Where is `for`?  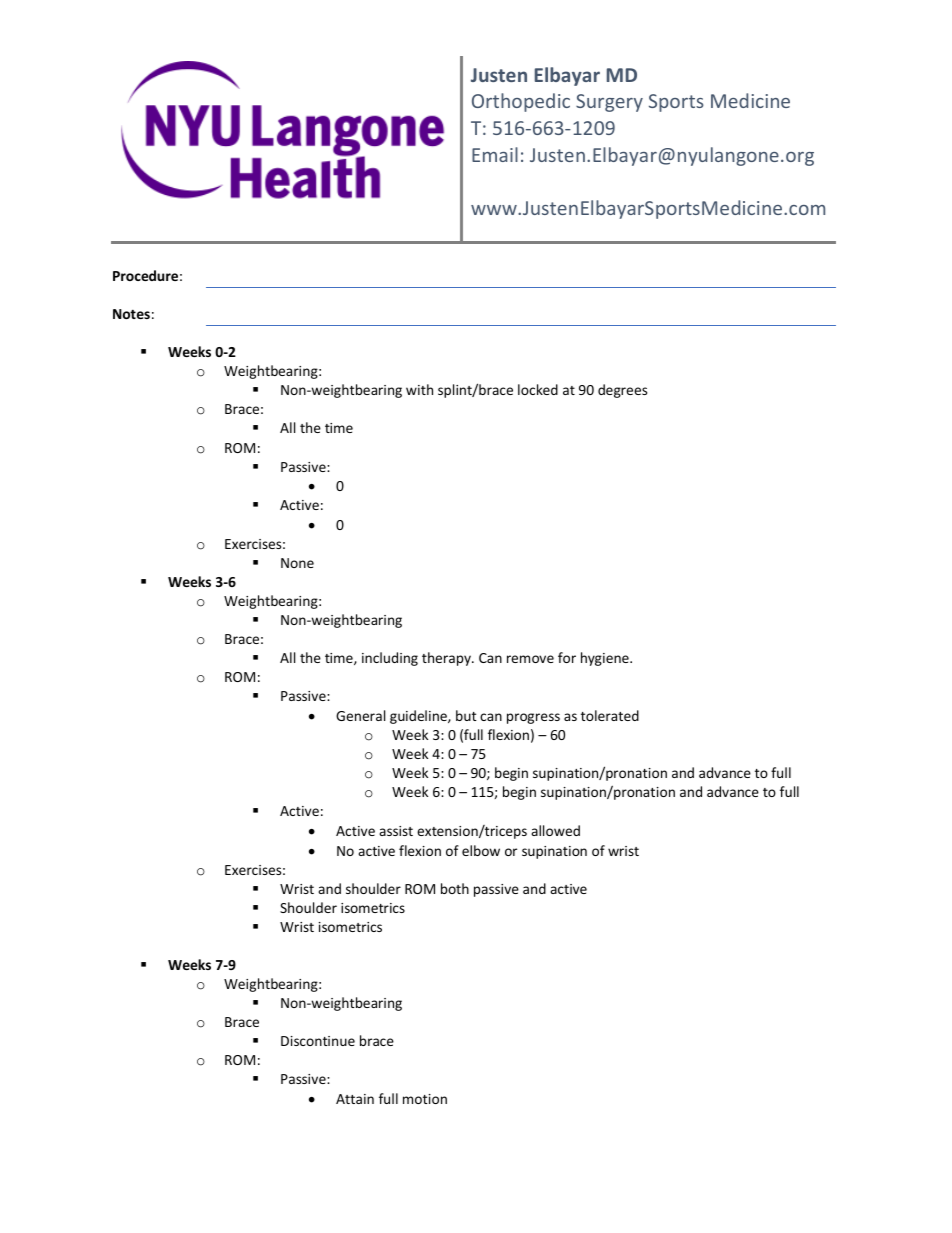
for is located at coordinates (567, 657).
